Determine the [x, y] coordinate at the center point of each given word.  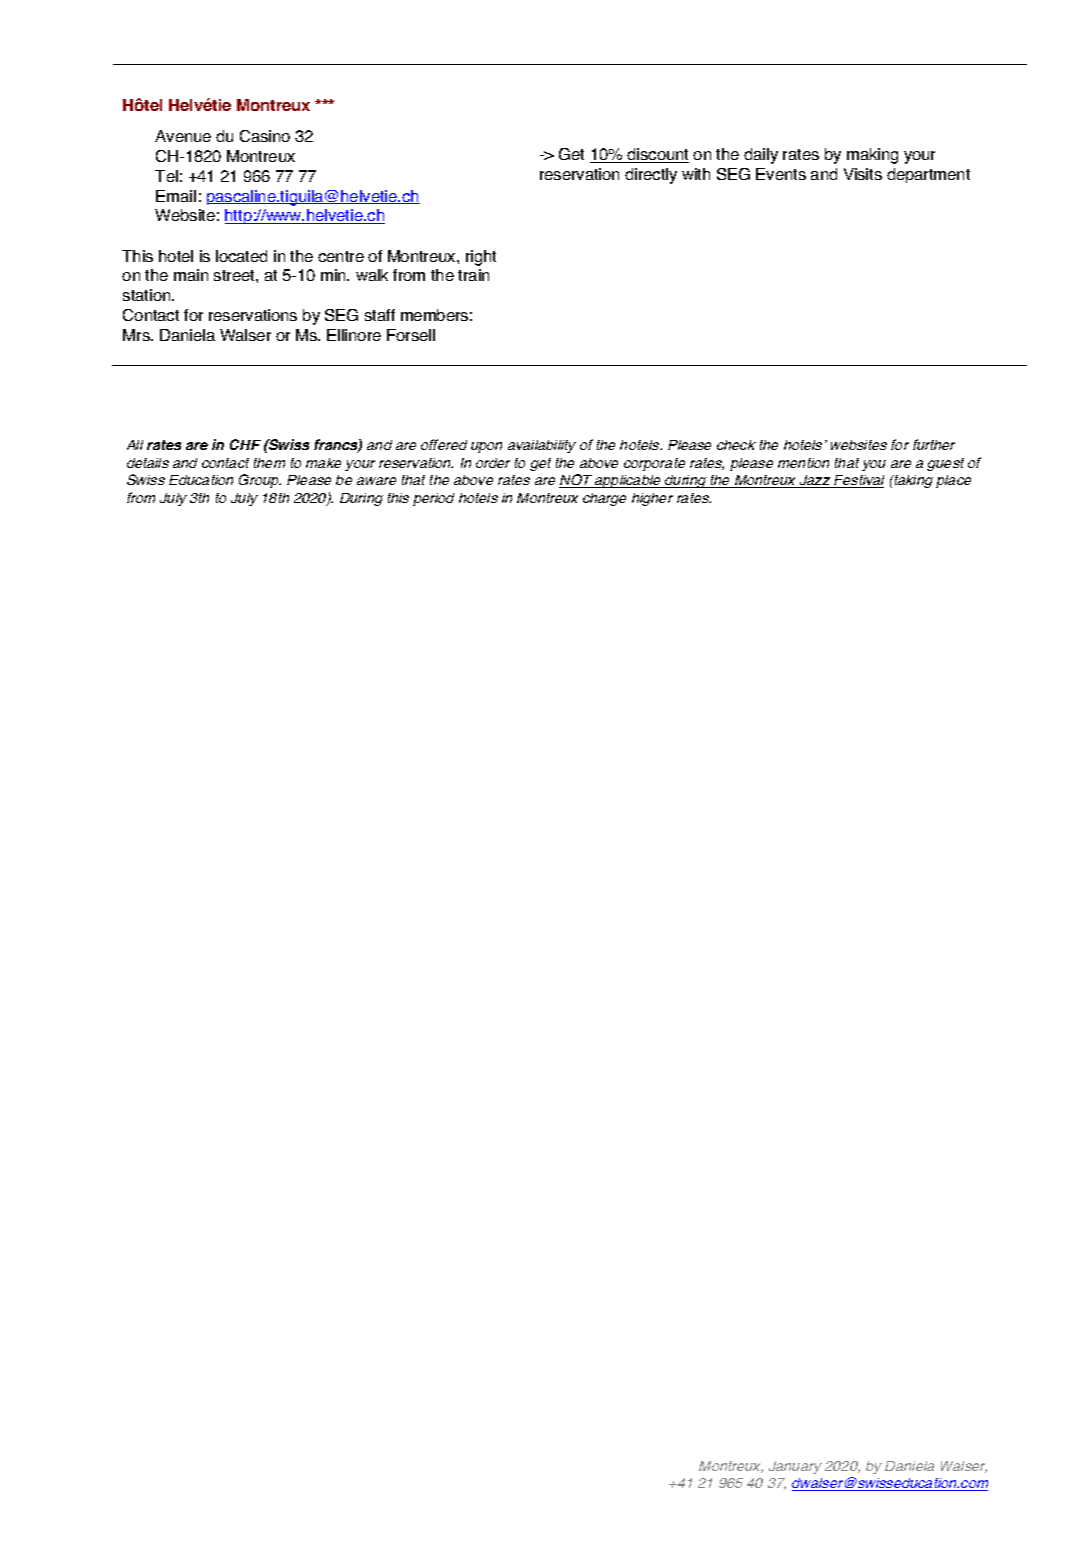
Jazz [815, 481]
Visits [863, 174]
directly [651, 176]
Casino [265, 136]
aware [376, 481]
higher [652, 499]
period [433, 499]
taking [912, 481]
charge [604, 499]
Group [260, 481]
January [795, 1467]
